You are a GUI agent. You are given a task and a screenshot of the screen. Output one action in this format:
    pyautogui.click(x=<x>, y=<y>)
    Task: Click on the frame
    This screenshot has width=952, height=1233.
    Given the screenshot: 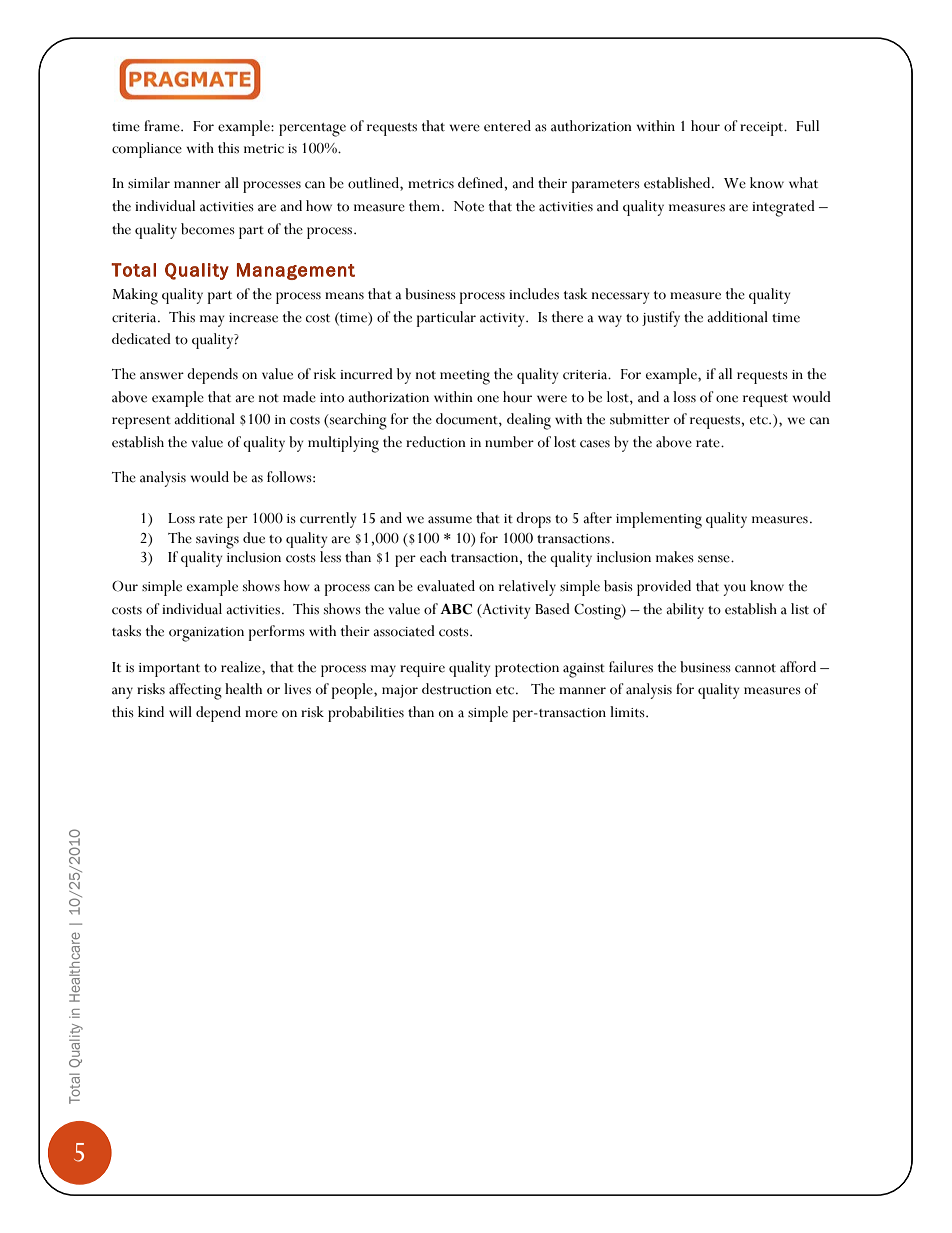 What is the action you would take?
    pyautogui.click(x=163, y=126)
